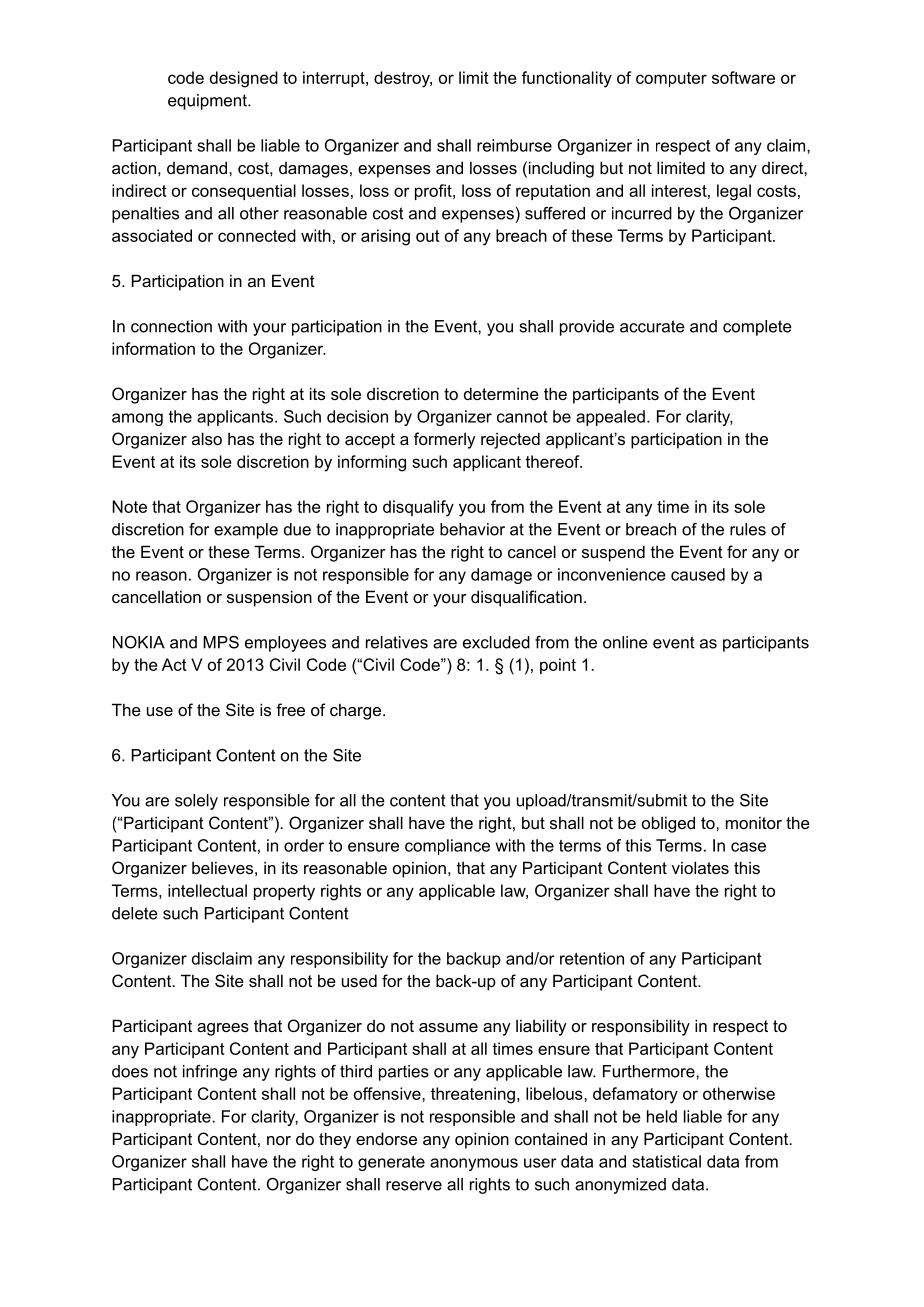 Image resolution: width=924 pixels, height=1307 pixels. Describe the element at coordinates (397, 642) in the screenshot. I see `relatives` at that location.
